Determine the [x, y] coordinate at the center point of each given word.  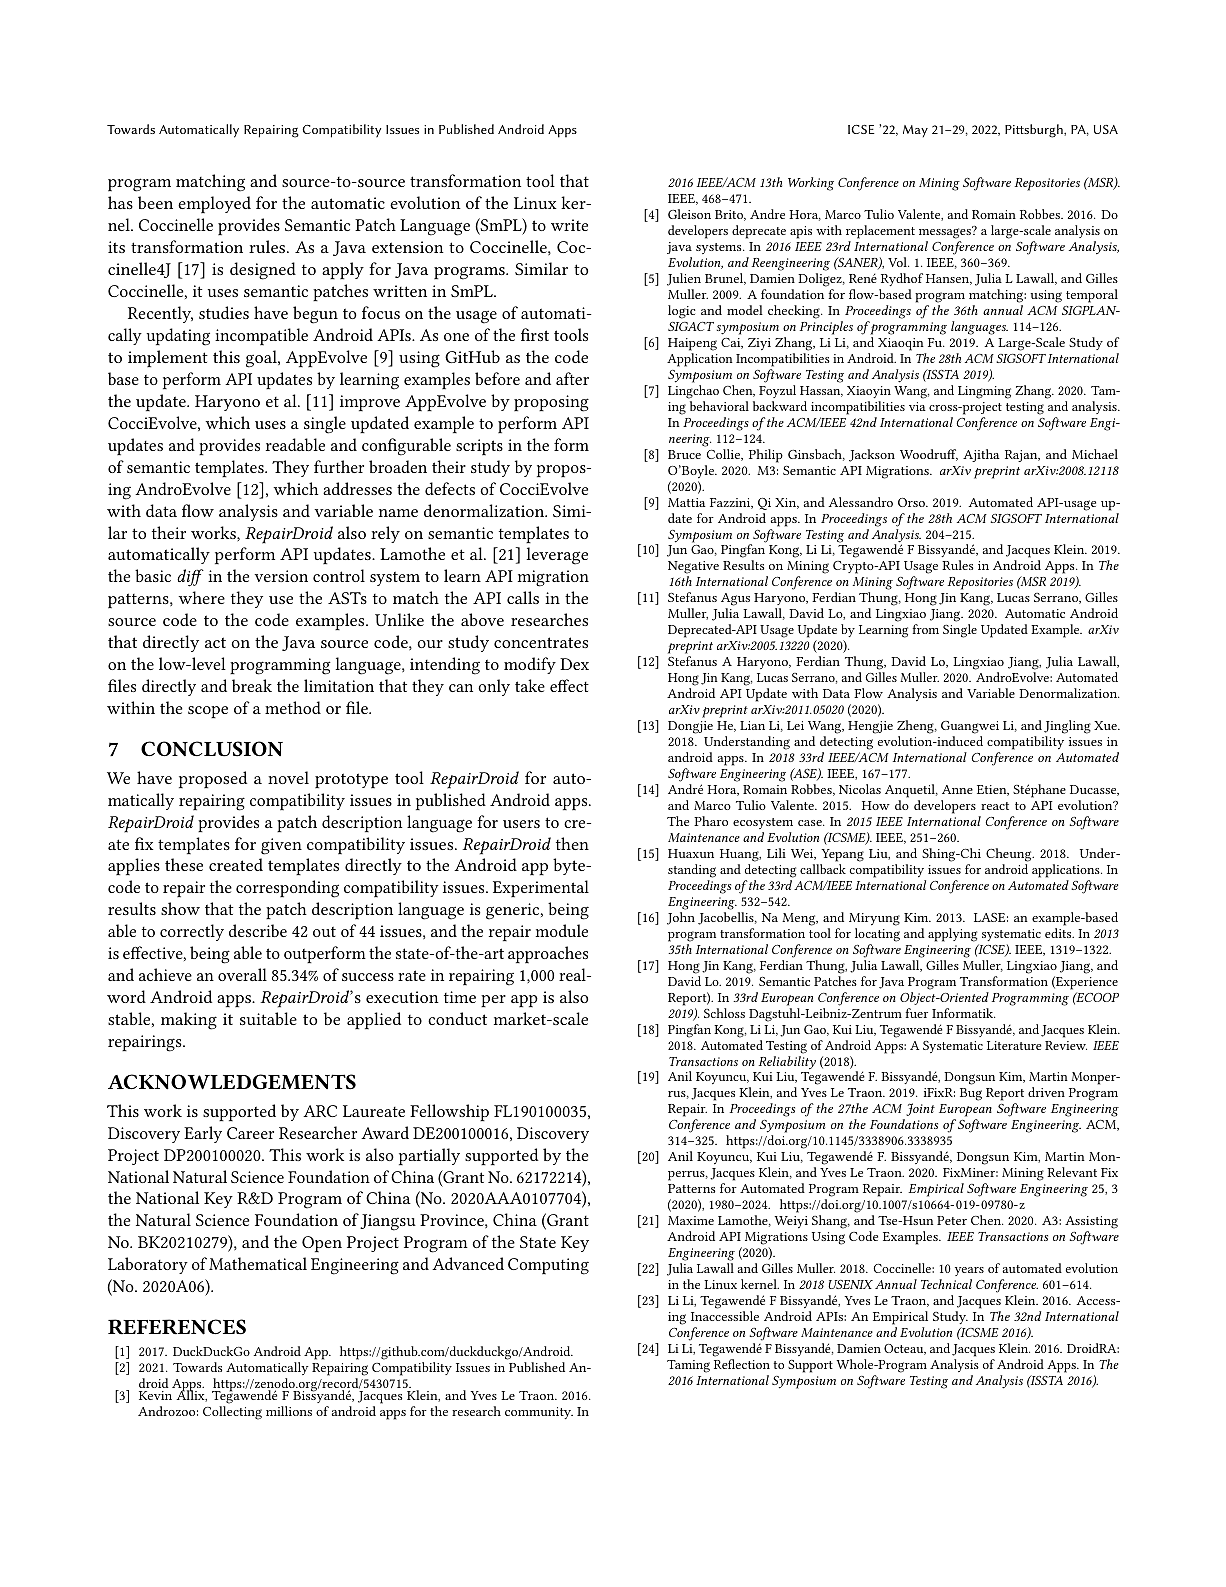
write [569, 225]
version [281, 576]
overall [242, 974]
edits [1059, 933]
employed [214, 205]
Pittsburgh [1035, 131]
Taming [688, 1366]
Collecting [232, 1413]
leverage [557, 556]
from [925, 629]
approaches [548, 955]
